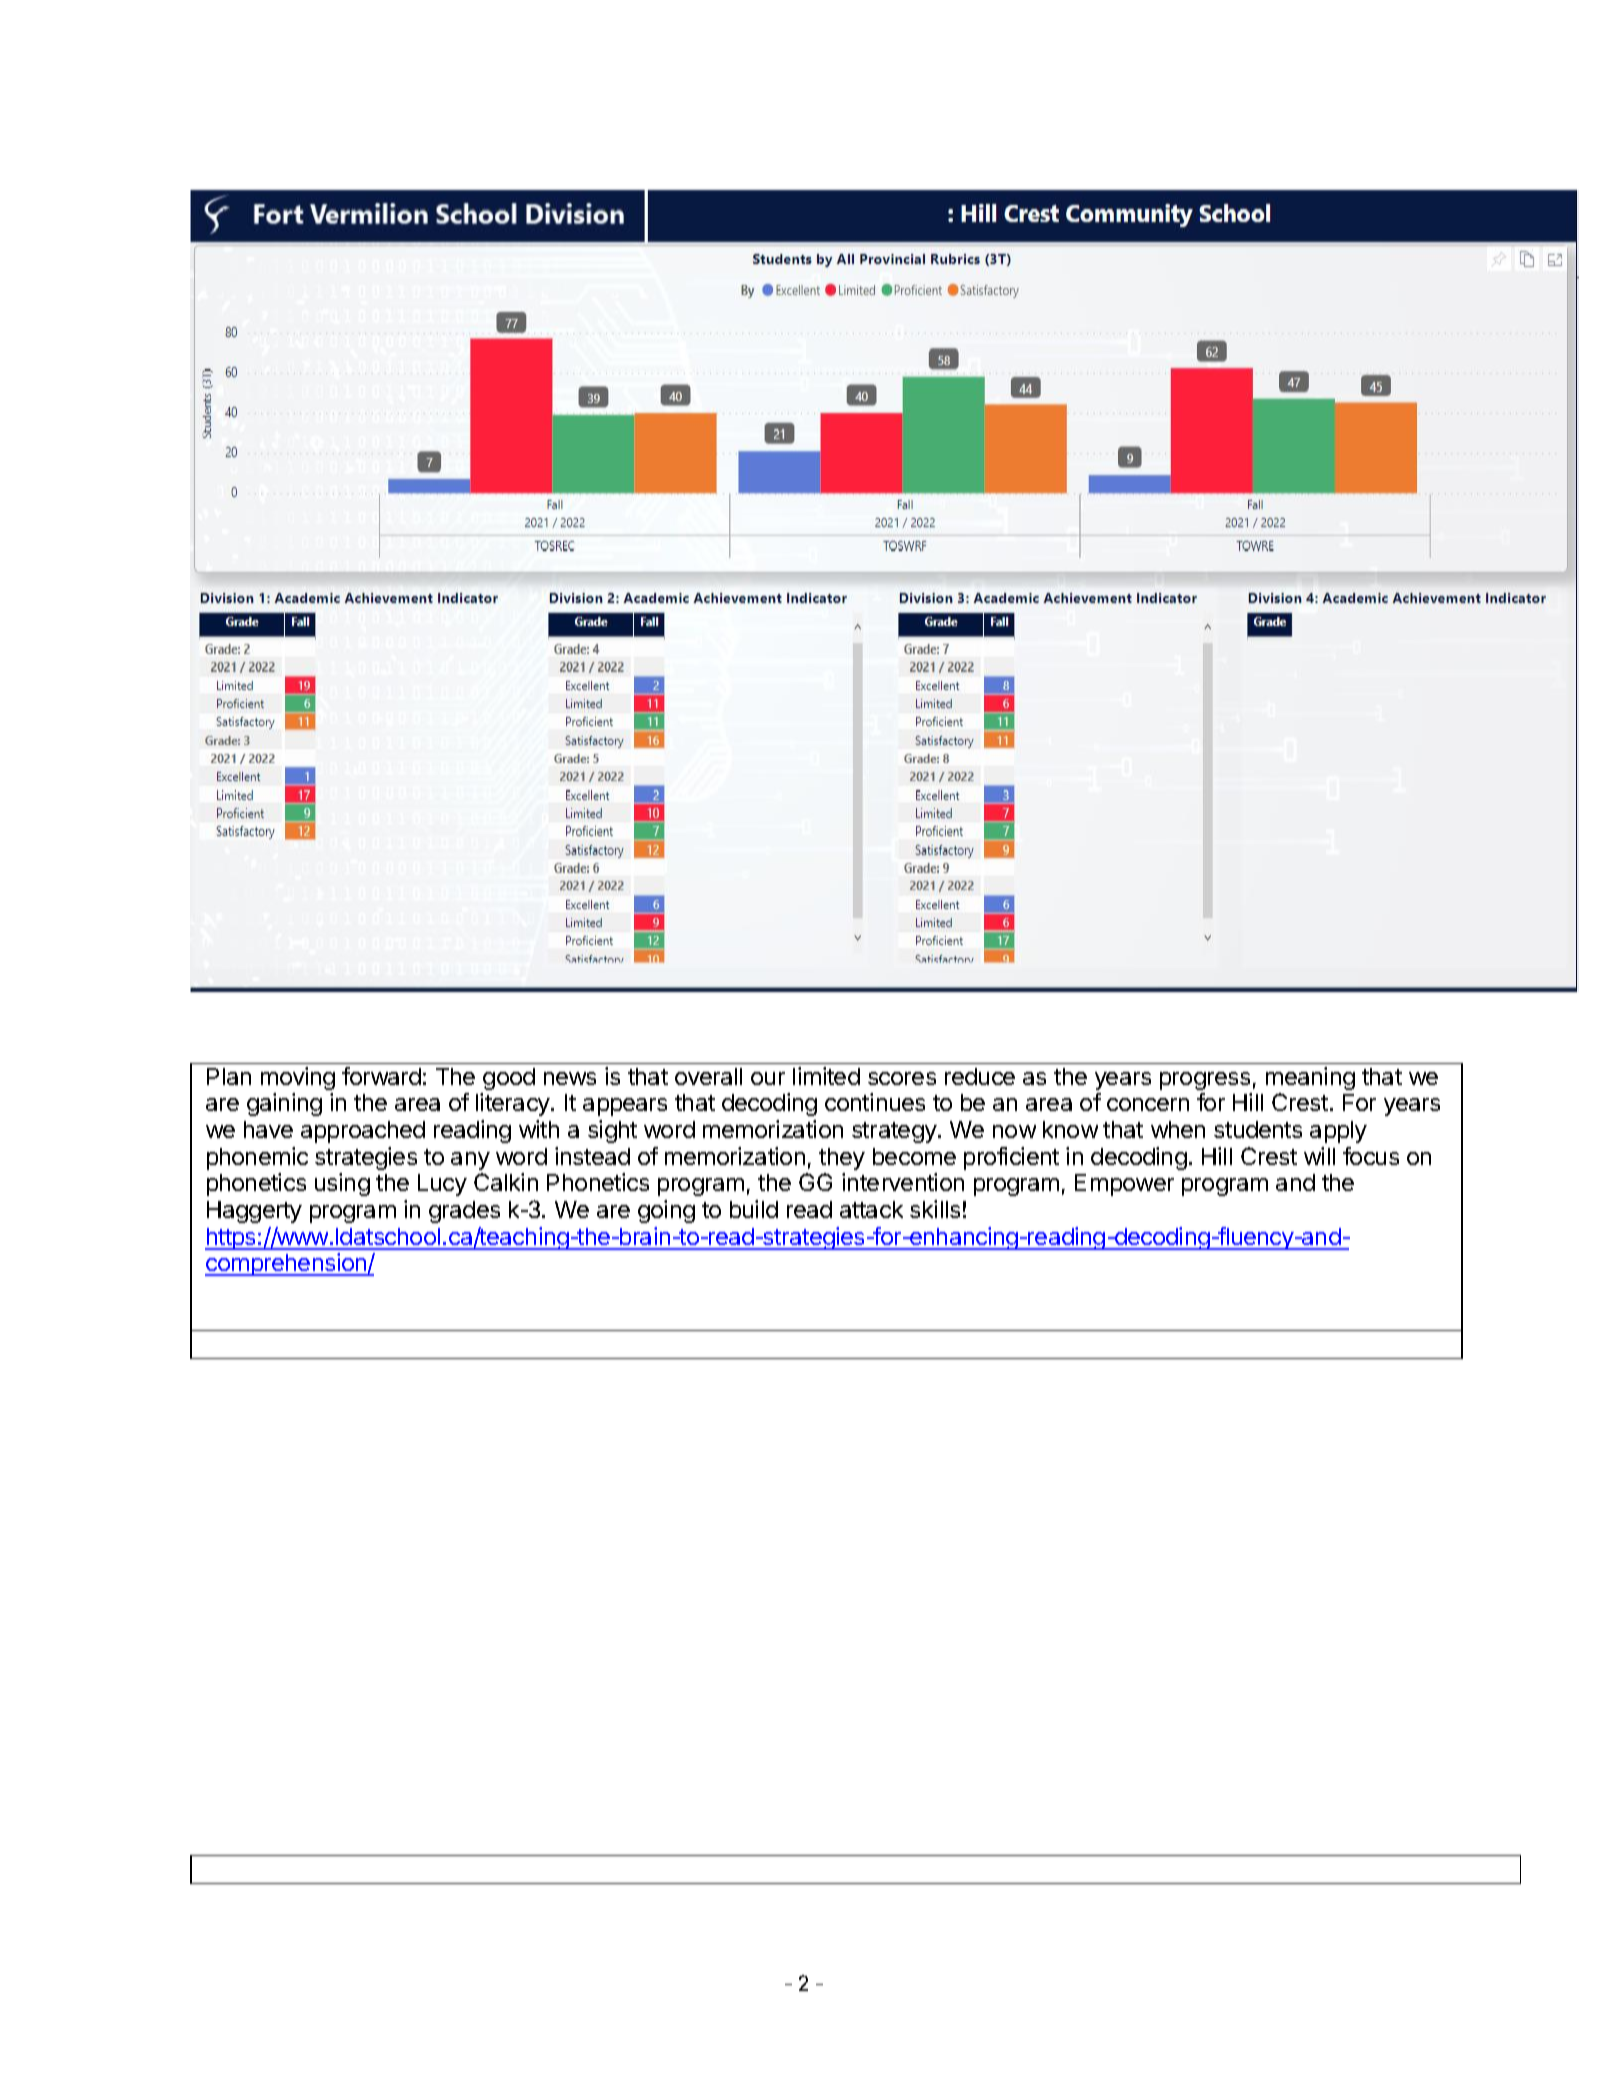 This screenshot has height=2091, width=1616. I want to click on grades, so click(464, 1212).
